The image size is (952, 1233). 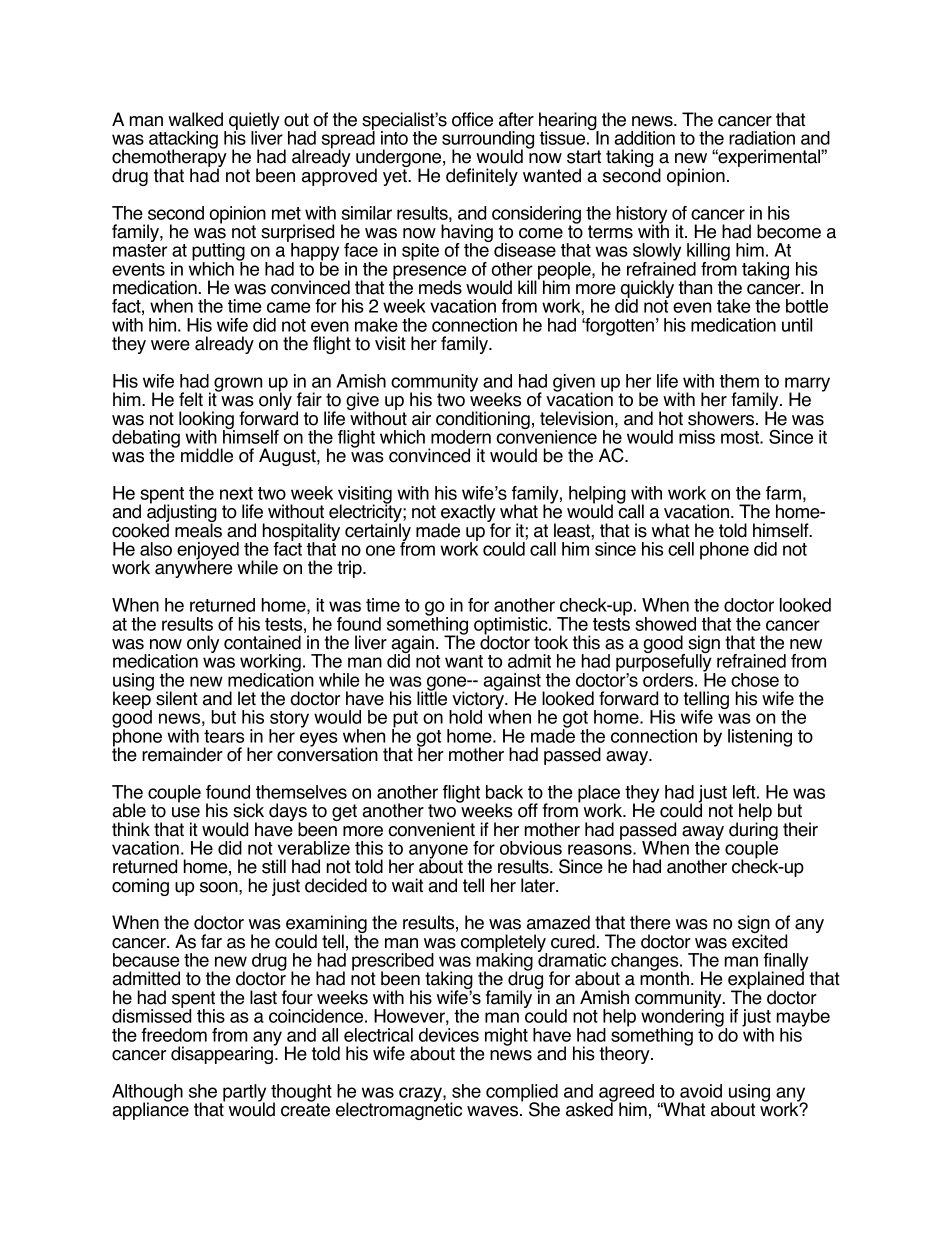 I want to click on conditioning, so click(x=483, y=421).
